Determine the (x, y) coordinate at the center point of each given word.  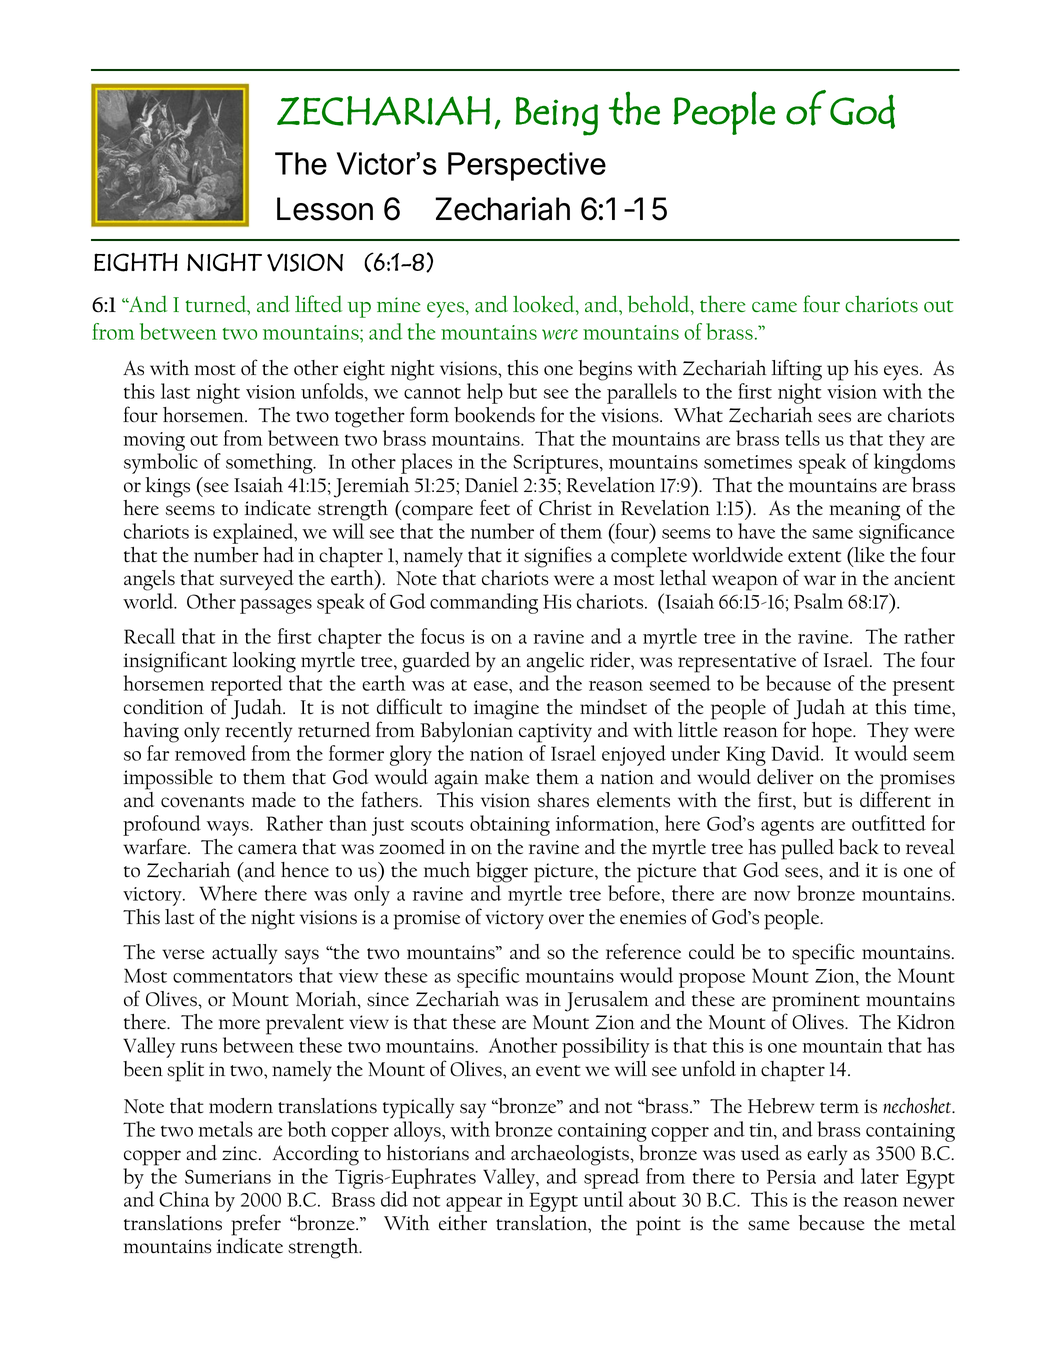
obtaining (510, 825)
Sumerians (228, 1176)
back (859, 847)
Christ (565, 508)
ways (229, 828)
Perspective (527, 166)
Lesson (325, 209)
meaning (864, 511)
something (270, 463)
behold (660, 305)
